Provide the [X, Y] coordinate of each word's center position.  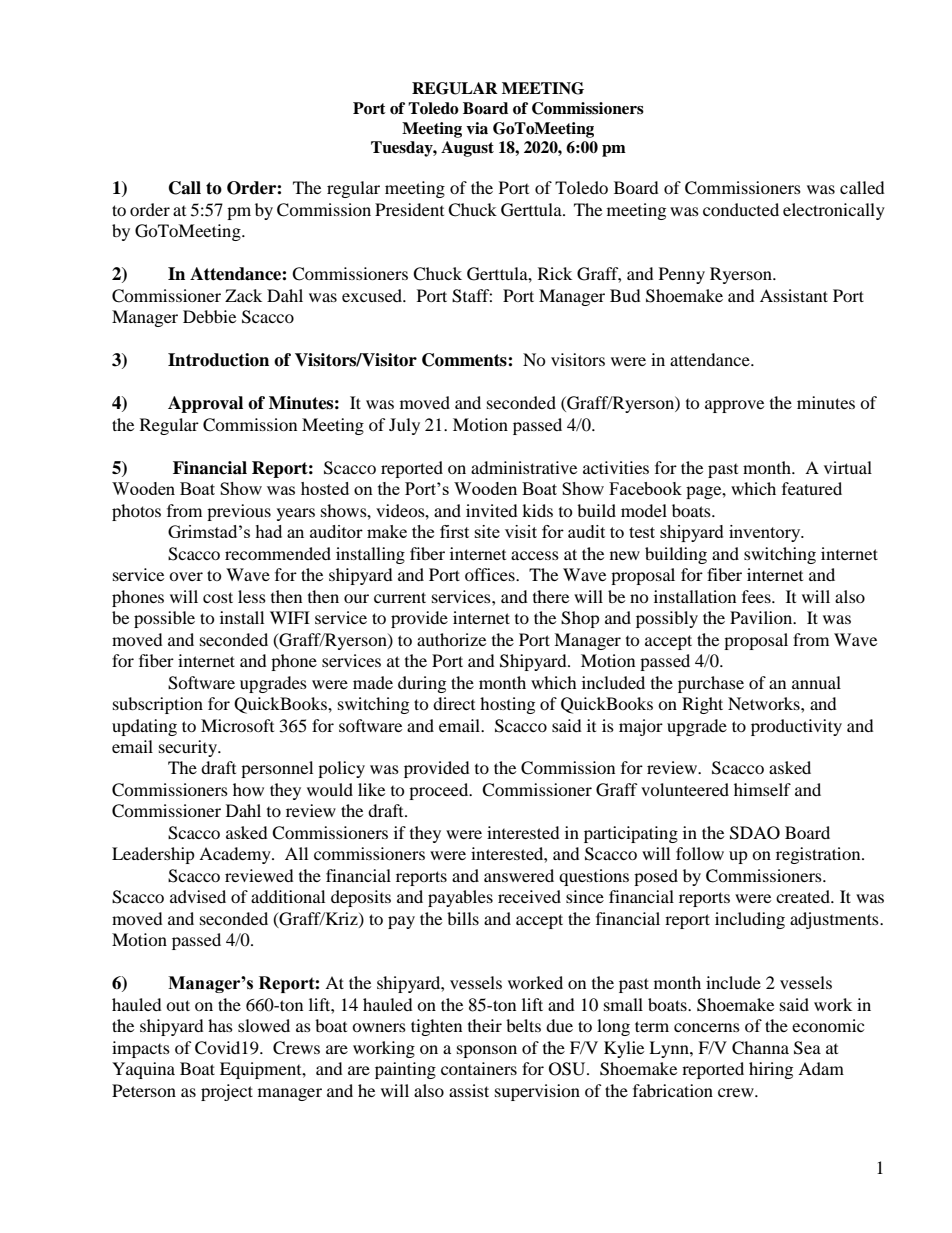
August [467, 149]
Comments [465, 360]
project [227, 1092]
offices [491, 574]
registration [819, 855]
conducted [741, 209]
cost [218, 597]
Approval [205, 404]
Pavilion [762, 617]
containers [479, 1068]
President [409, 209]
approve [734, 406]
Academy [236, 855]
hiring [771, 1070]
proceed [440, 791]
